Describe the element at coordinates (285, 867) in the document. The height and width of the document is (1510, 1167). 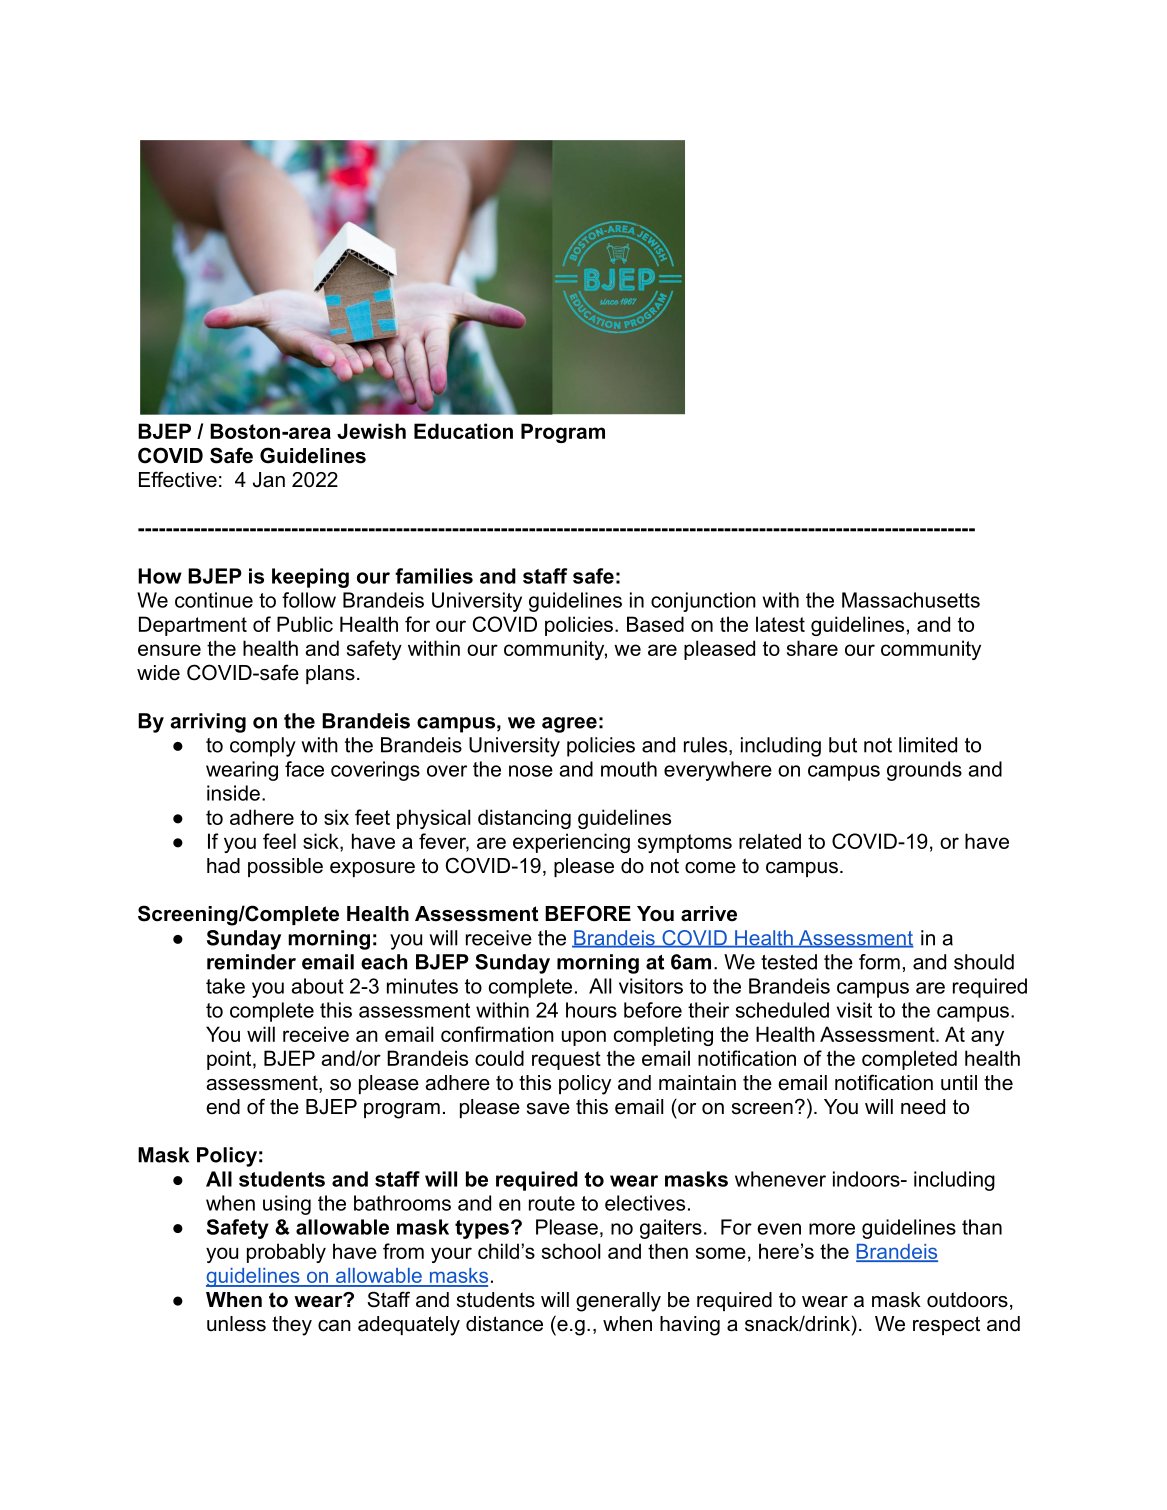
I see `possible` at that location.
